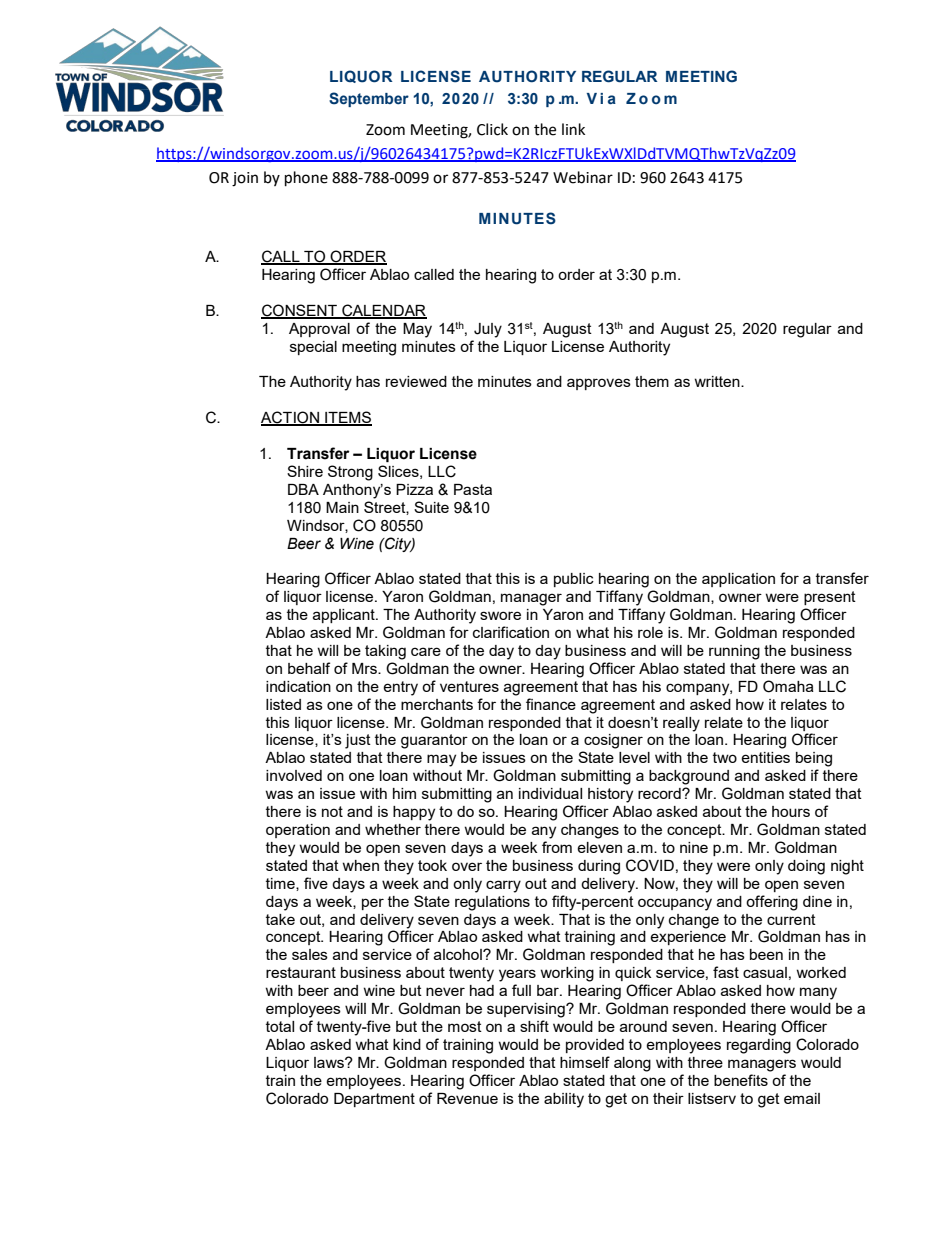 The height and width of the document is (1233, 952). I want to click on himself, so click(585, 1062).
